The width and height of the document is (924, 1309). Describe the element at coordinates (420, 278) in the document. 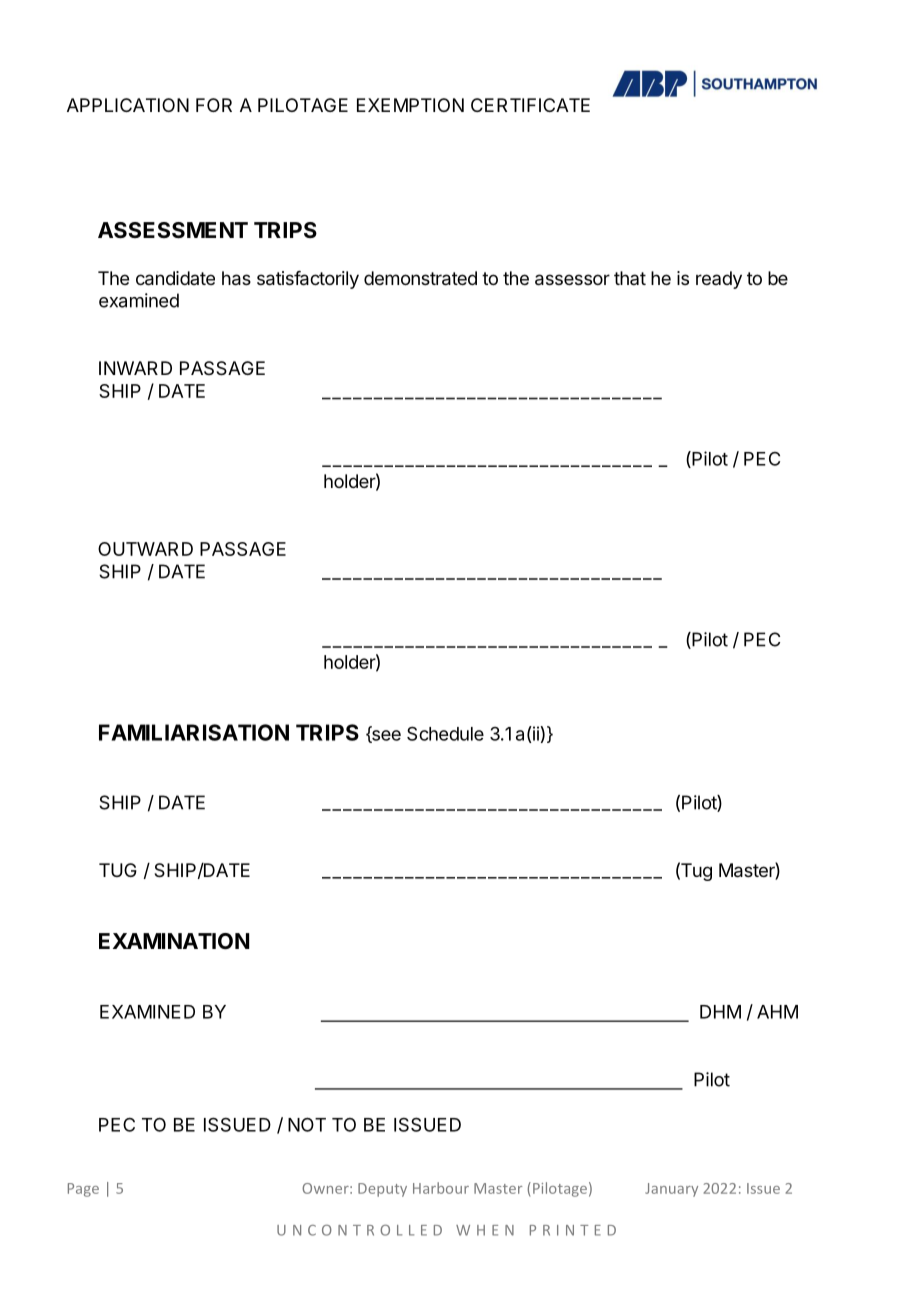

I see `demonstrated` at that location.
